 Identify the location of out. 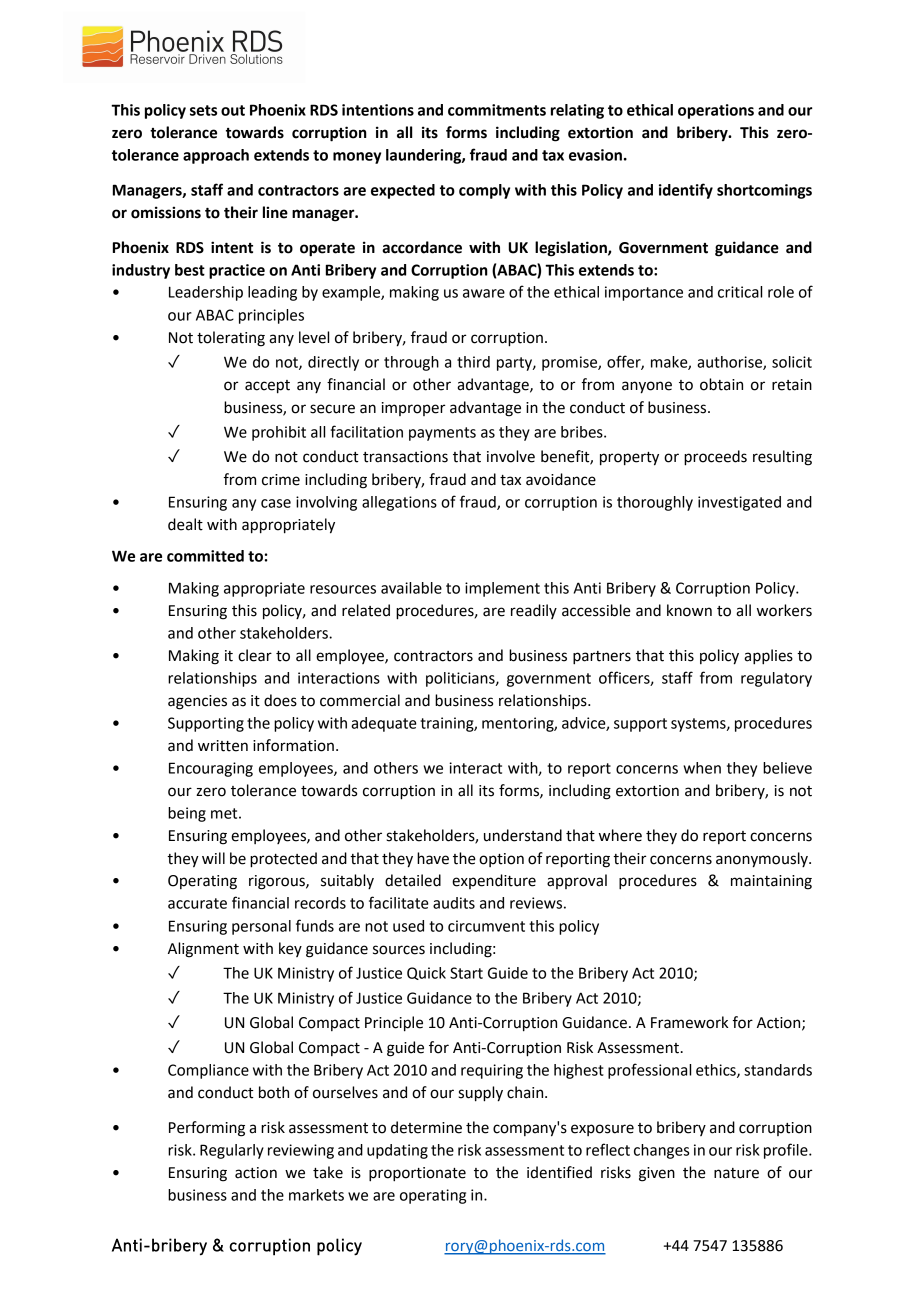
(233, 110).
